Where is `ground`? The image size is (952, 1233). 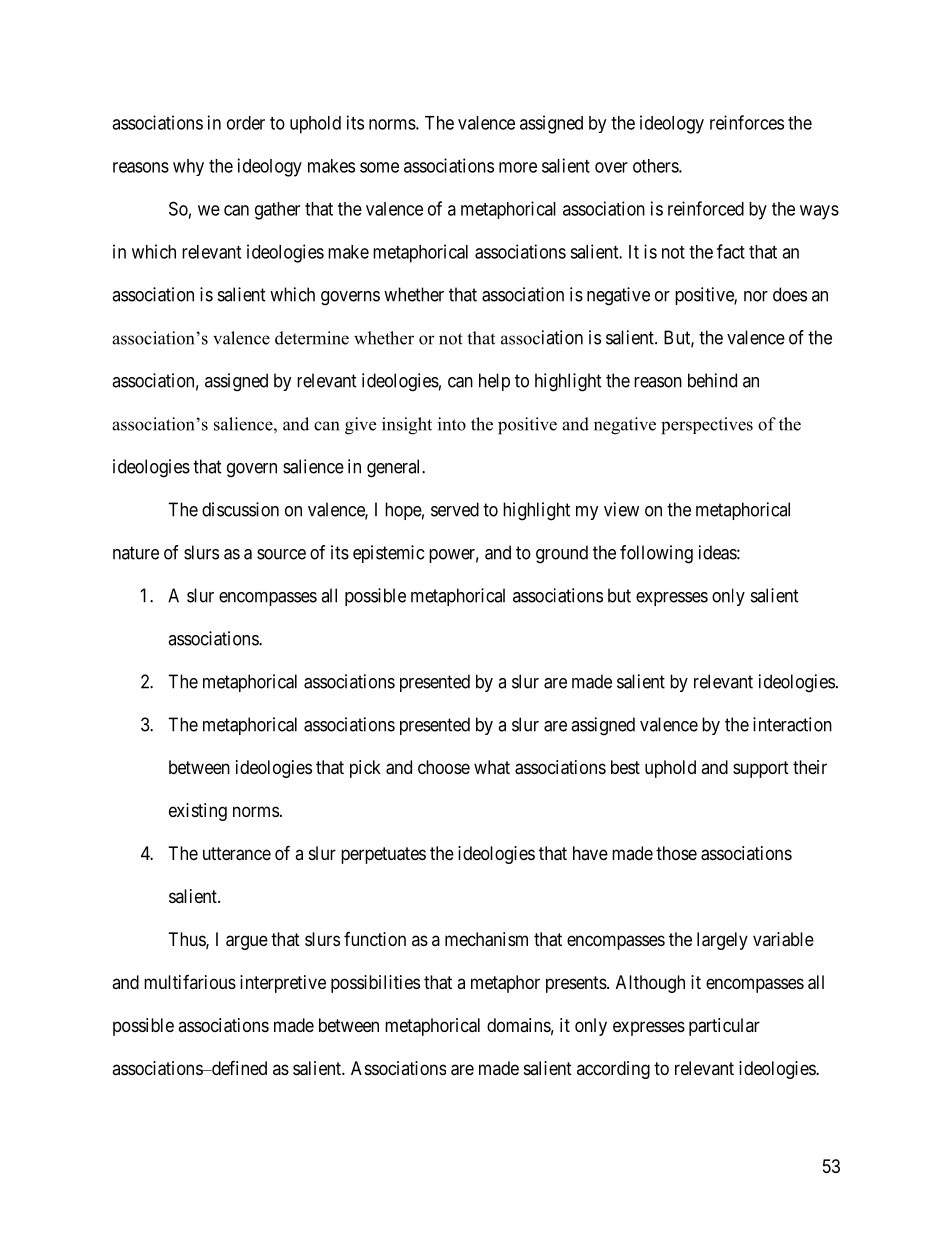 ground is located at coordinates (562, 554).
